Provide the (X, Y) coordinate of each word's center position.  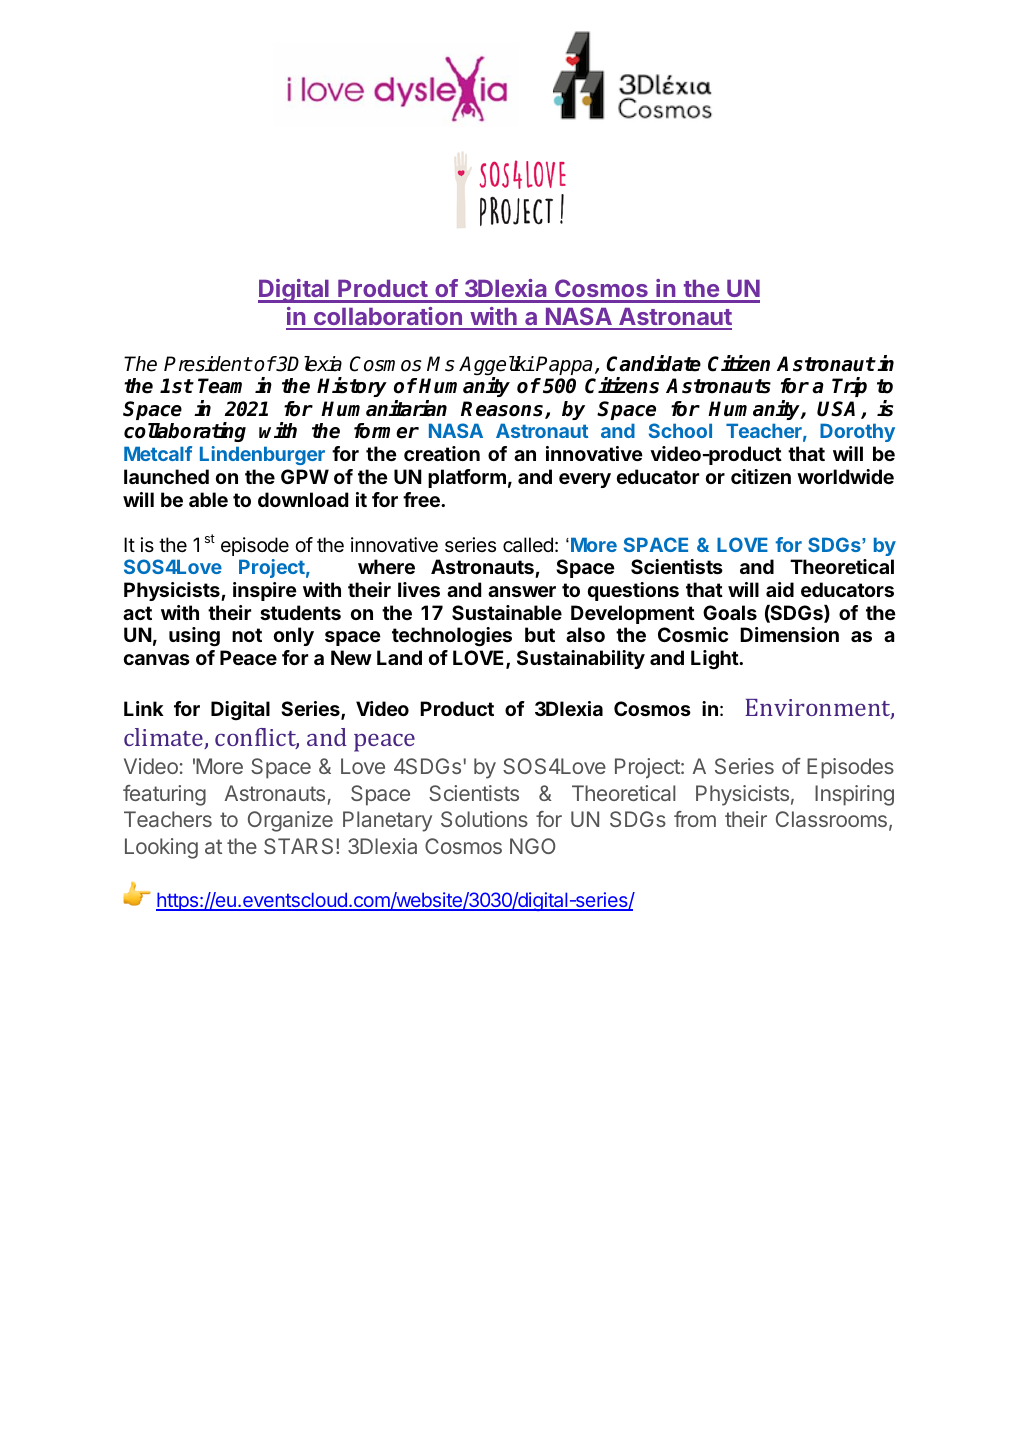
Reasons (503, 410)
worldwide (845, 476)
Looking (161, 848)
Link (144, 708)
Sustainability (581, 659)
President (208, 364)
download (303, 499)
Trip (849, 387)
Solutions (484, 819)
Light (715, 660)
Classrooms (831, 819)
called (528, 545)
